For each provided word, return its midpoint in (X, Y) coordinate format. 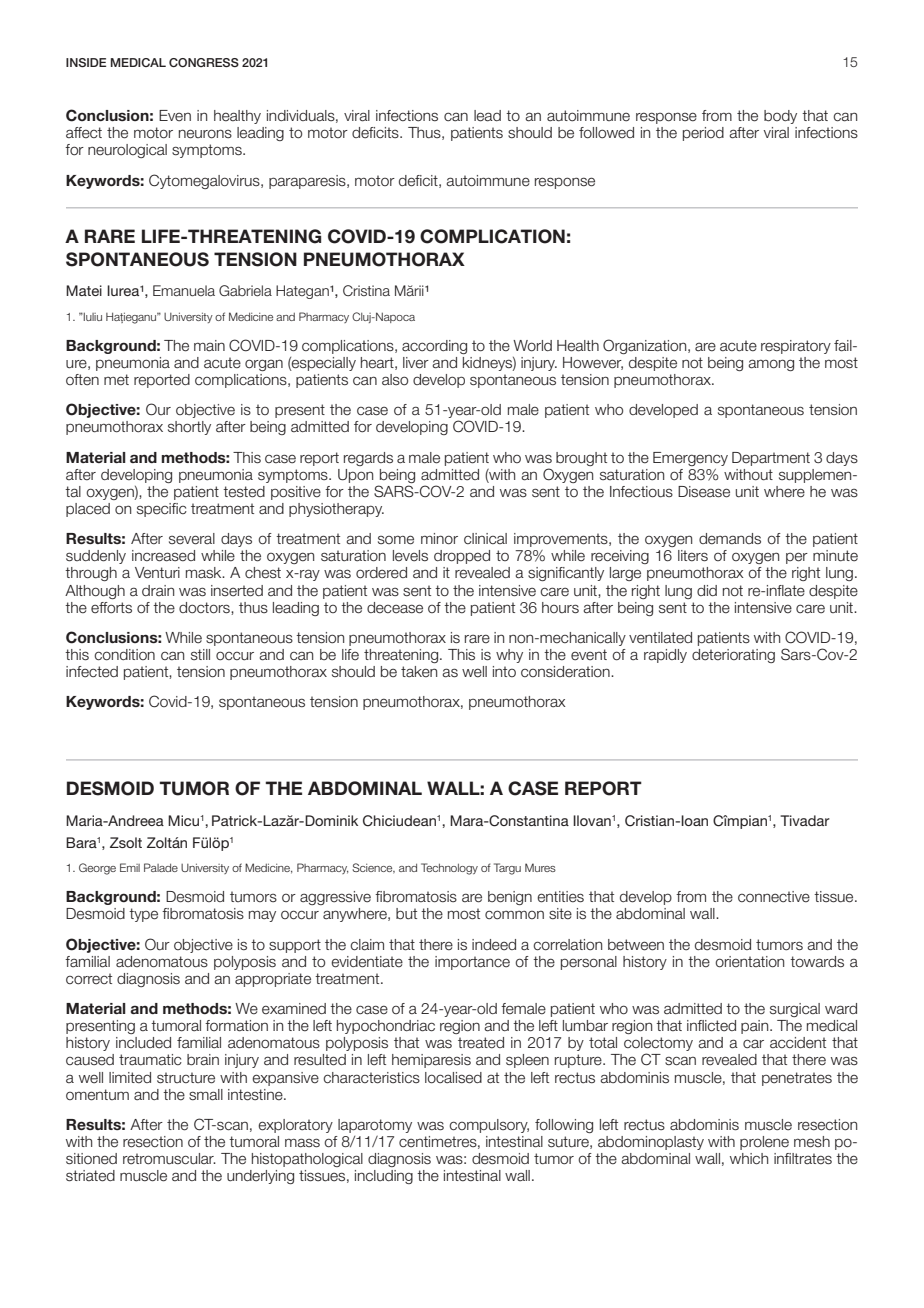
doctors (205, 608)
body (780, 117)
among (771, 365)
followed (606, 133)
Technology (449, 869)
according (434, 347)
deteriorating (733, 656)
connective (774, 897)
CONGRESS (204, 62)
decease (395, 608)
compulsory (489, 1126)
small (206, 1095)
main (209, 346)
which (749, 1159)
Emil (130, 867)
